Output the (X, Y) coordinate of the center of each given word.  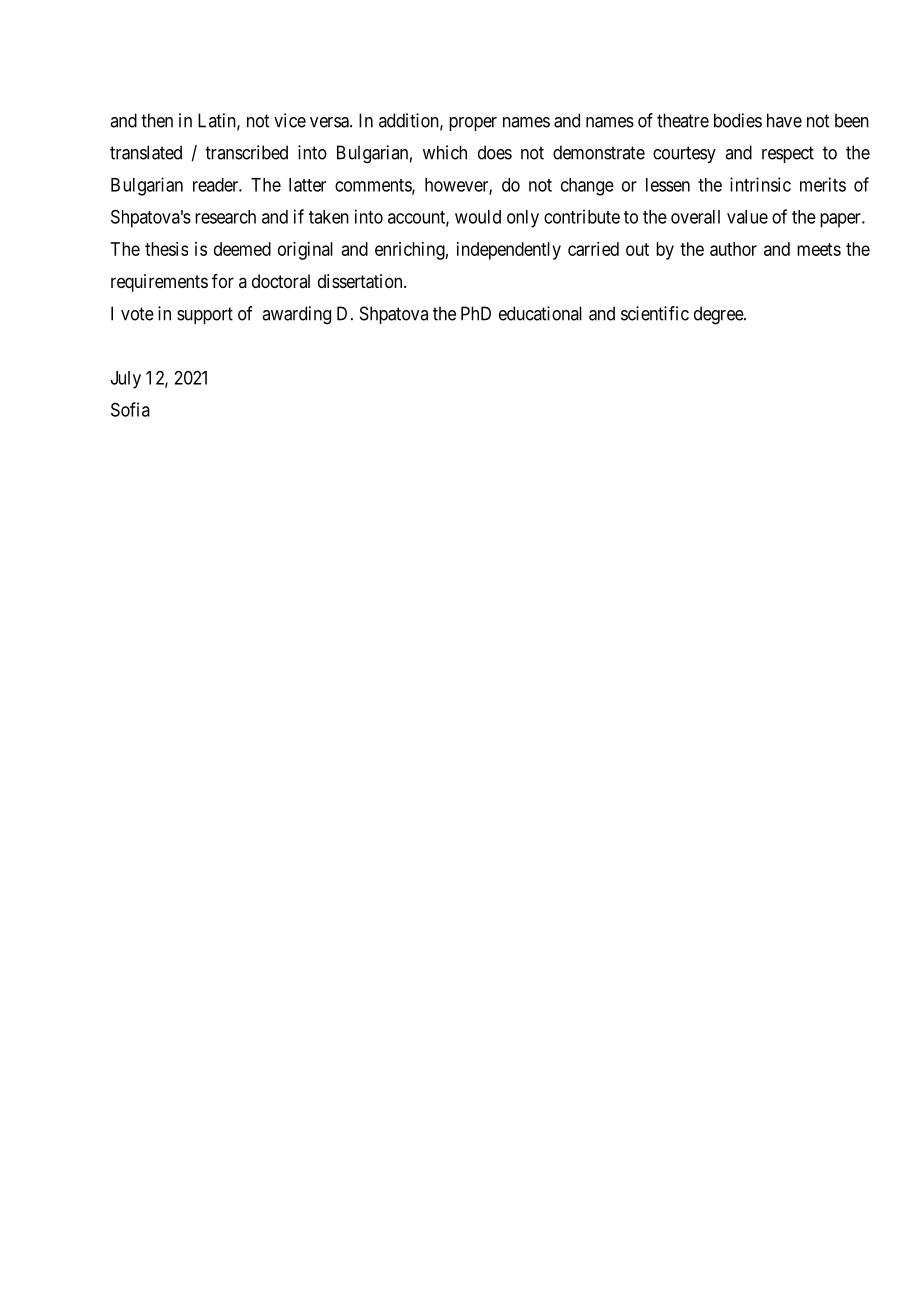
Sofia (130, 409)
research (225, 217)
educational (540, 313)
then (157, 120)
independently (509, 251)
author (733, 249)
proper (473, 124)
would (478, 217)
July (126, 380)
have (784, 120)
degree (719, 315)
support (205, 315)
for (223, 281)
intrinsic (760, 184)
